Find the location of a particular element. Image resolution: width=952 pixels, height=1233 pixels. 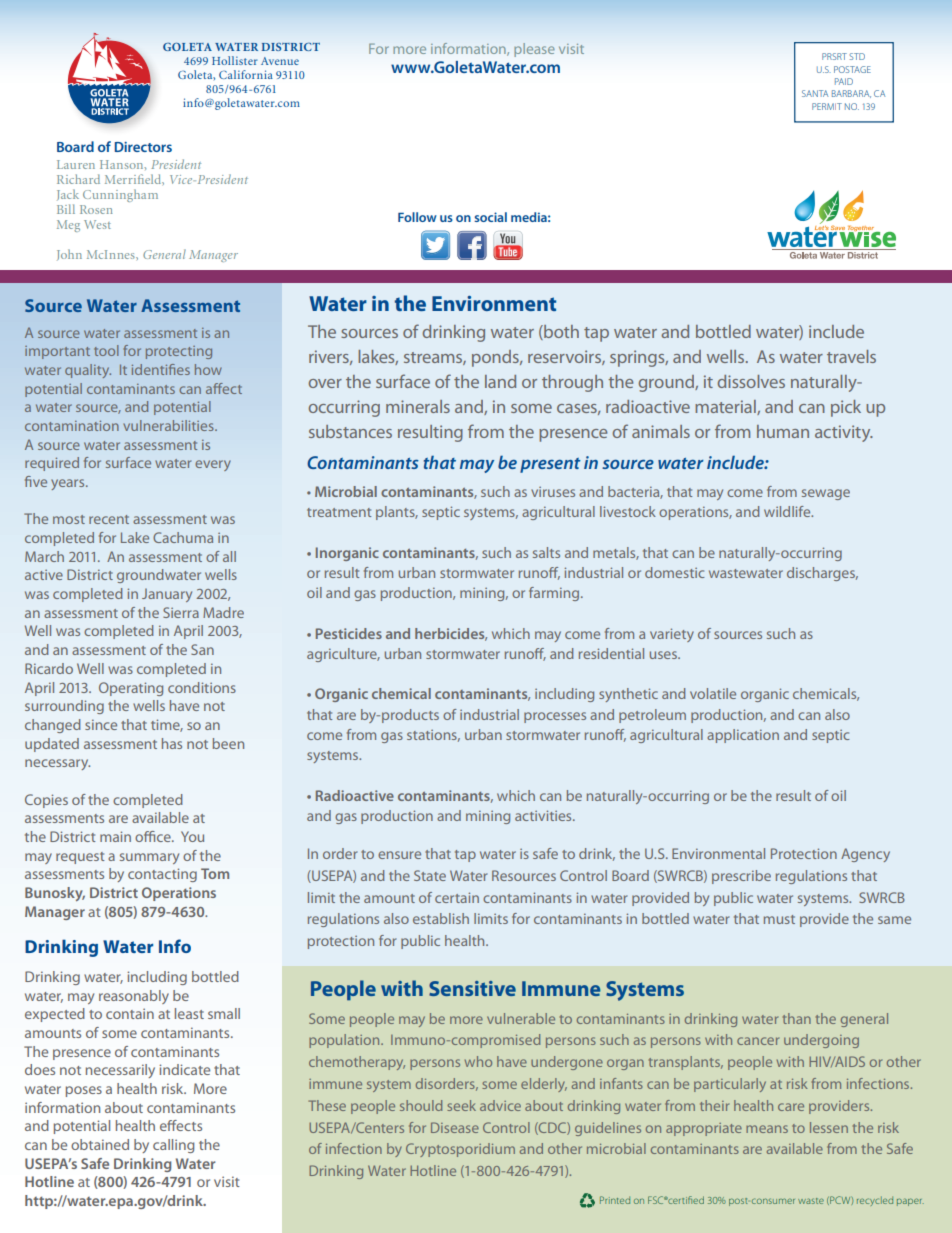

vulnerabilities is located at coordinates (169, 425).
